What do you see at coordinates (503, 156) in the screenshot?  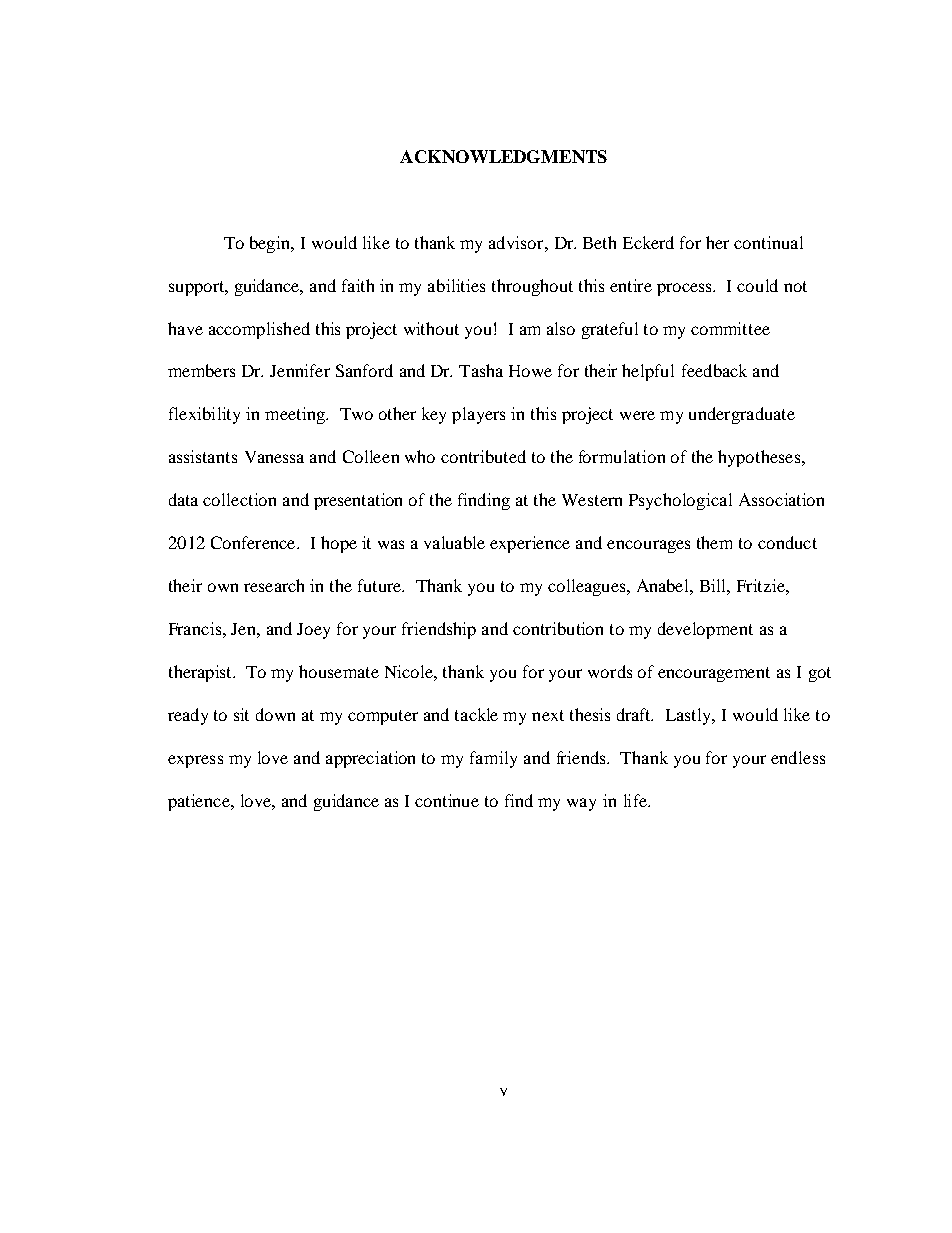 I see `ACKNOWLEDGMENTS` at bounding box center [503, 156].
